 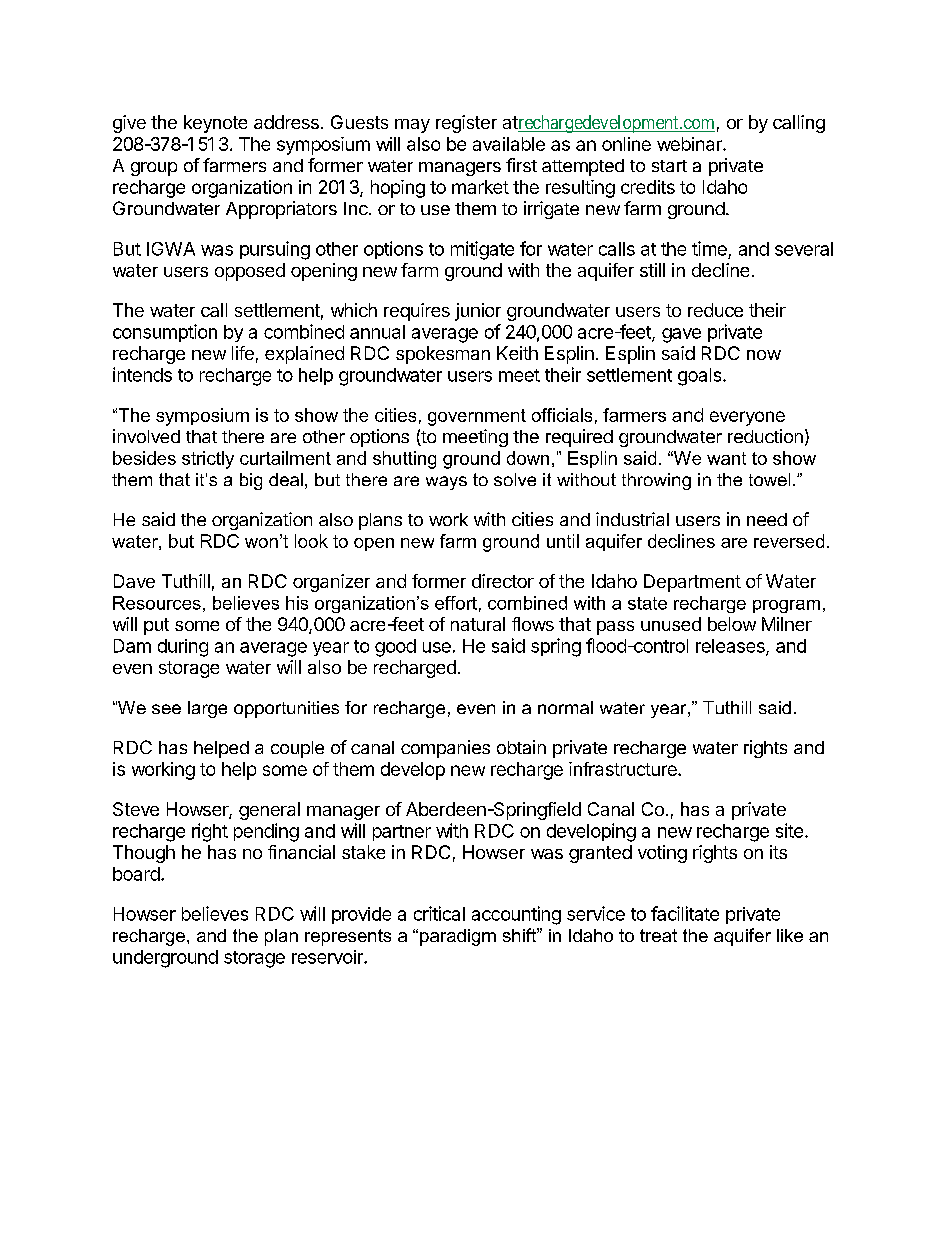 What do you see at coordinates (685, 913) in the screenshot?
I see `facilitate` at bounding box center [685, 913].
